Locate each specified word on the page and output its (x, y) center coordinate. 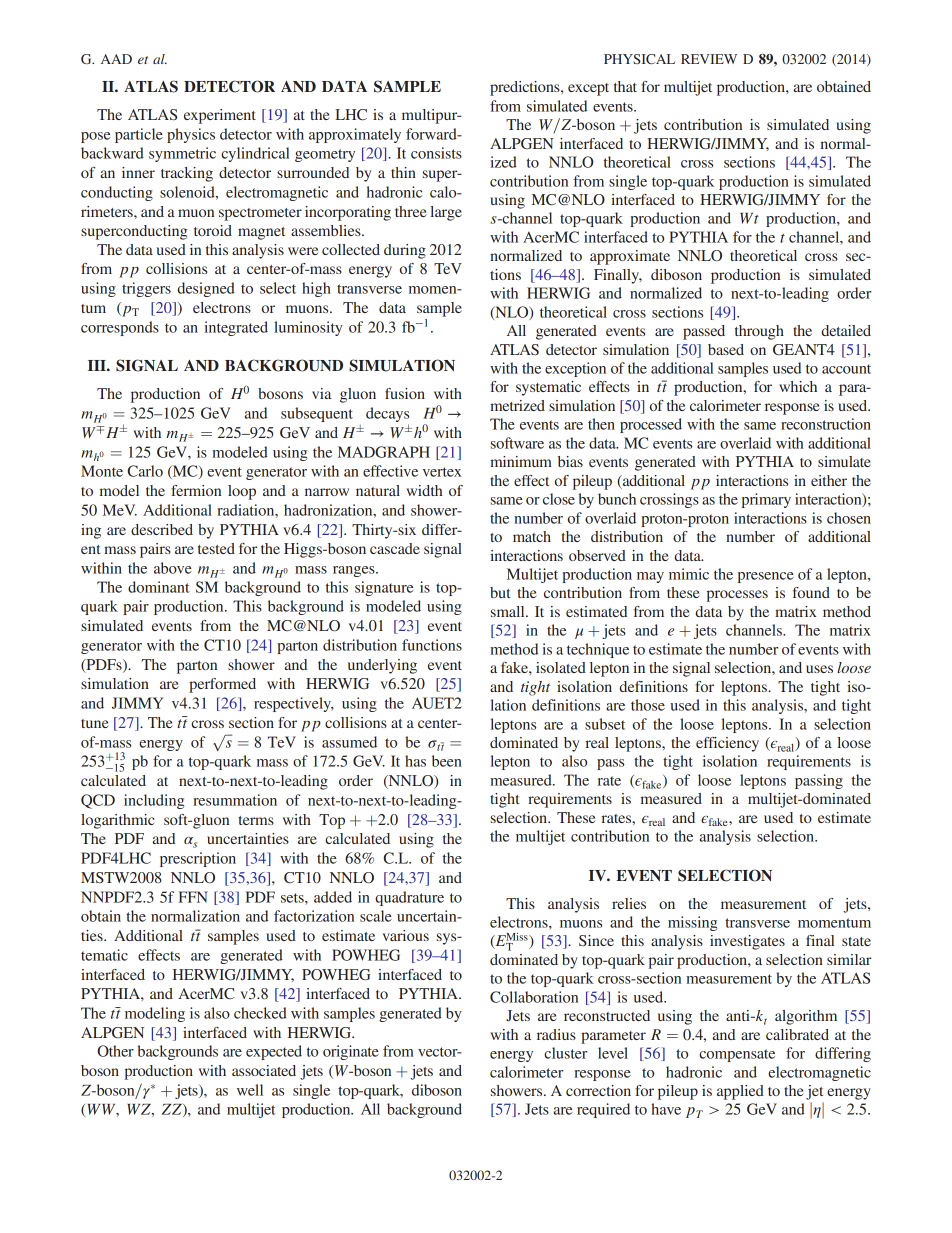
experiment (220, 116)
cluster (565, 1053)
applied (740, 1092)
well (250, 1090)
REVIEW (709, 59)
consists (436, 153)
